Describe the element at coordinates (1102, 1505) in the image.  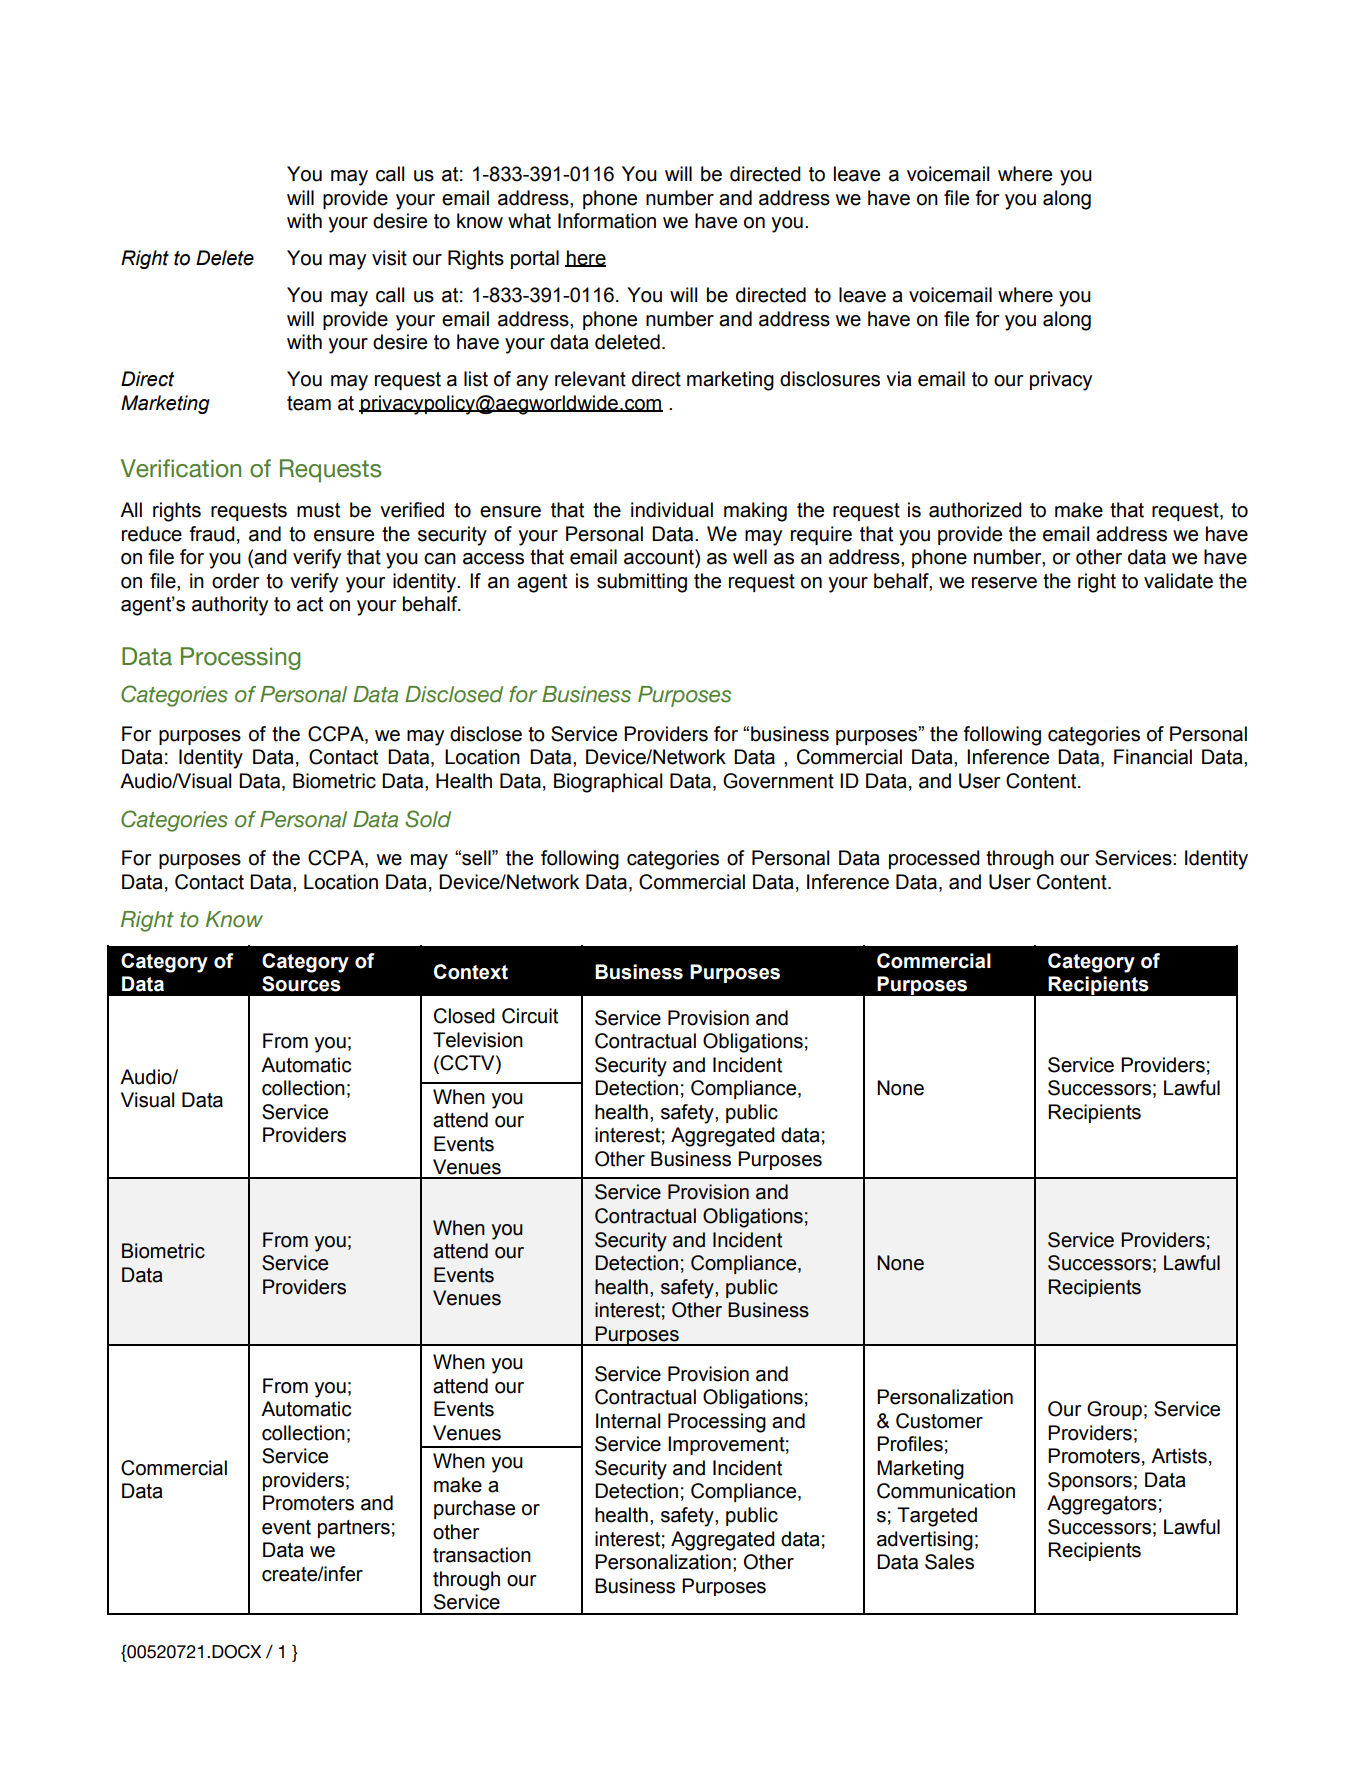
I see `Aggregators` at that location.
